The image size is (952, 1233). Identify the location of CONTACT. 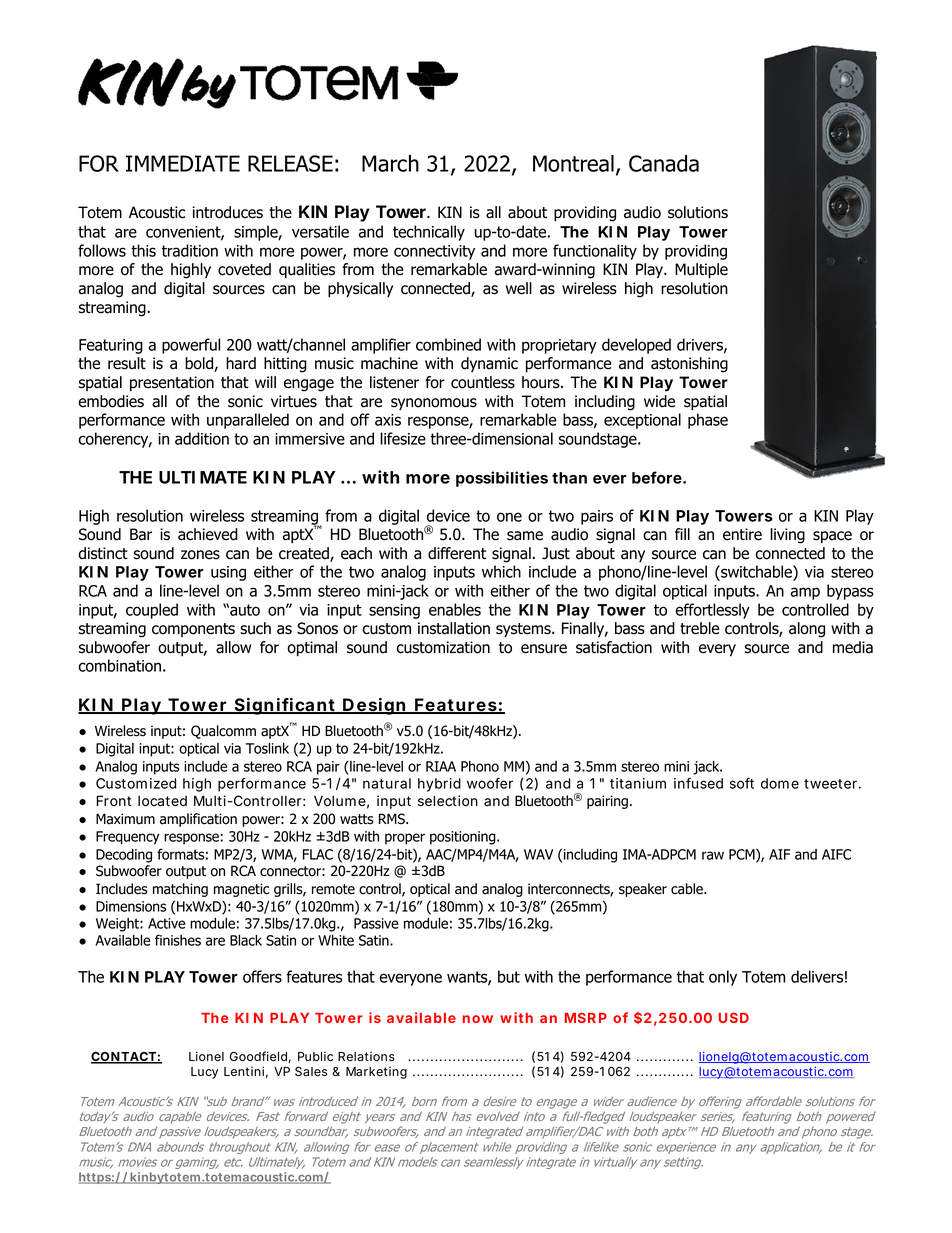
(124, 1058).
